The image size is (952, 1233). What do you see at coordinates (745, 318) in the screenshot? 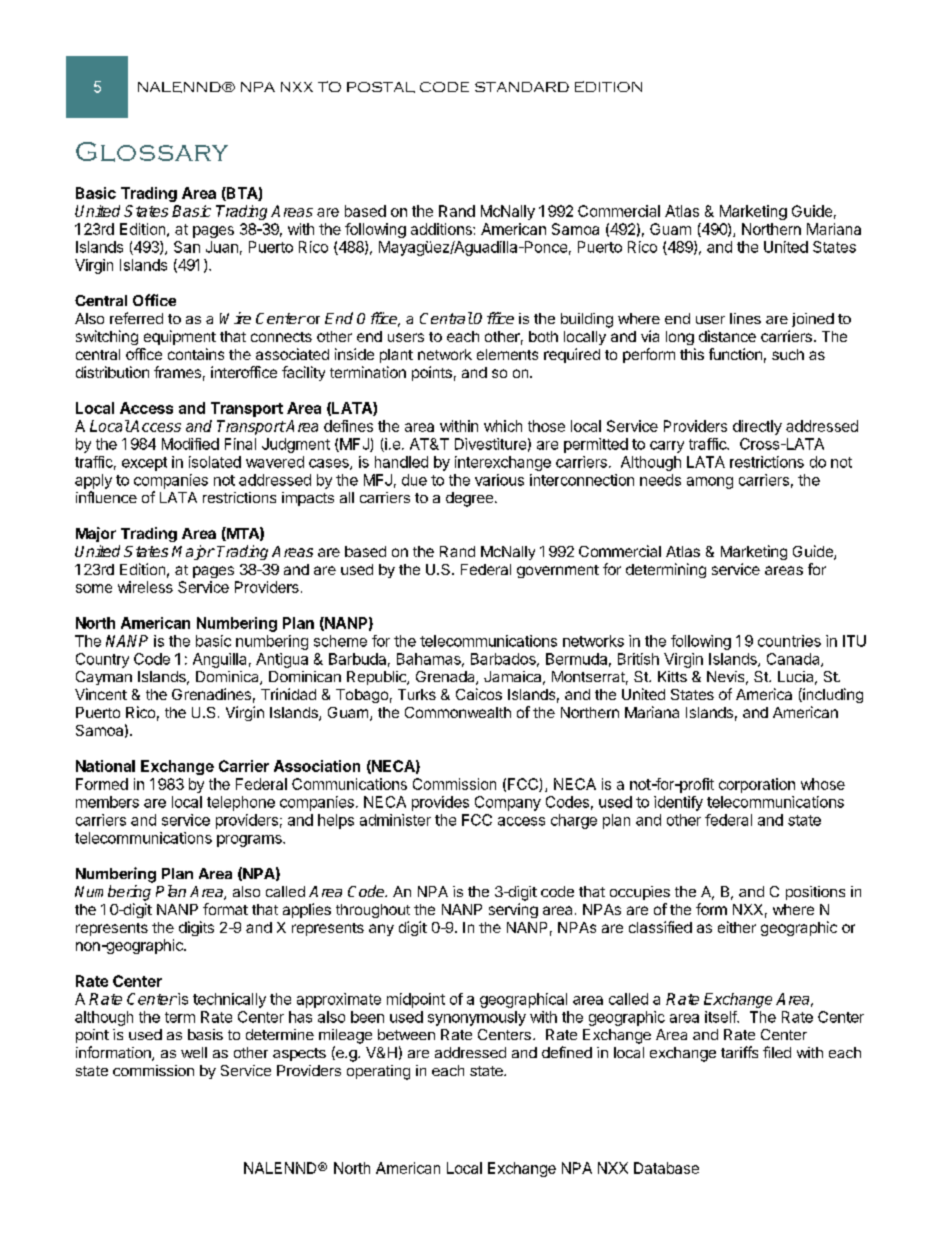
I see `lines` at bounding box center [745, 318].
